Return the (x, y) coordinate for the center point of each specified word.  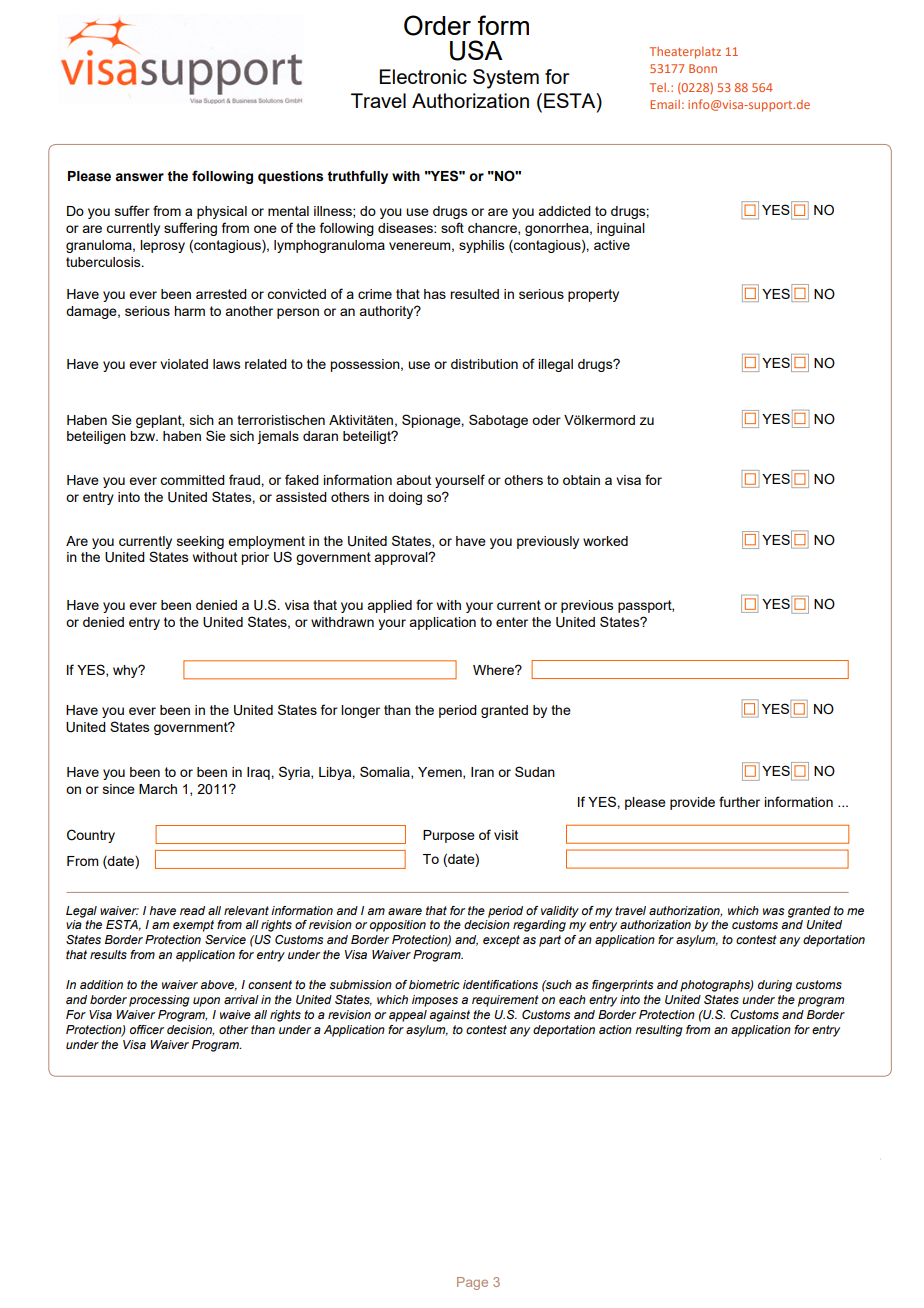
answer (139, 177)
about (413, 480)
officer (147, 1029)
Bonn (703, 68)
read (192, 910)
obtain (581, 480)
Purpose (449, 836)
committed (192, 480)
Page (472, 1283)
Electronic (423, 76)
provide (692, 803)
